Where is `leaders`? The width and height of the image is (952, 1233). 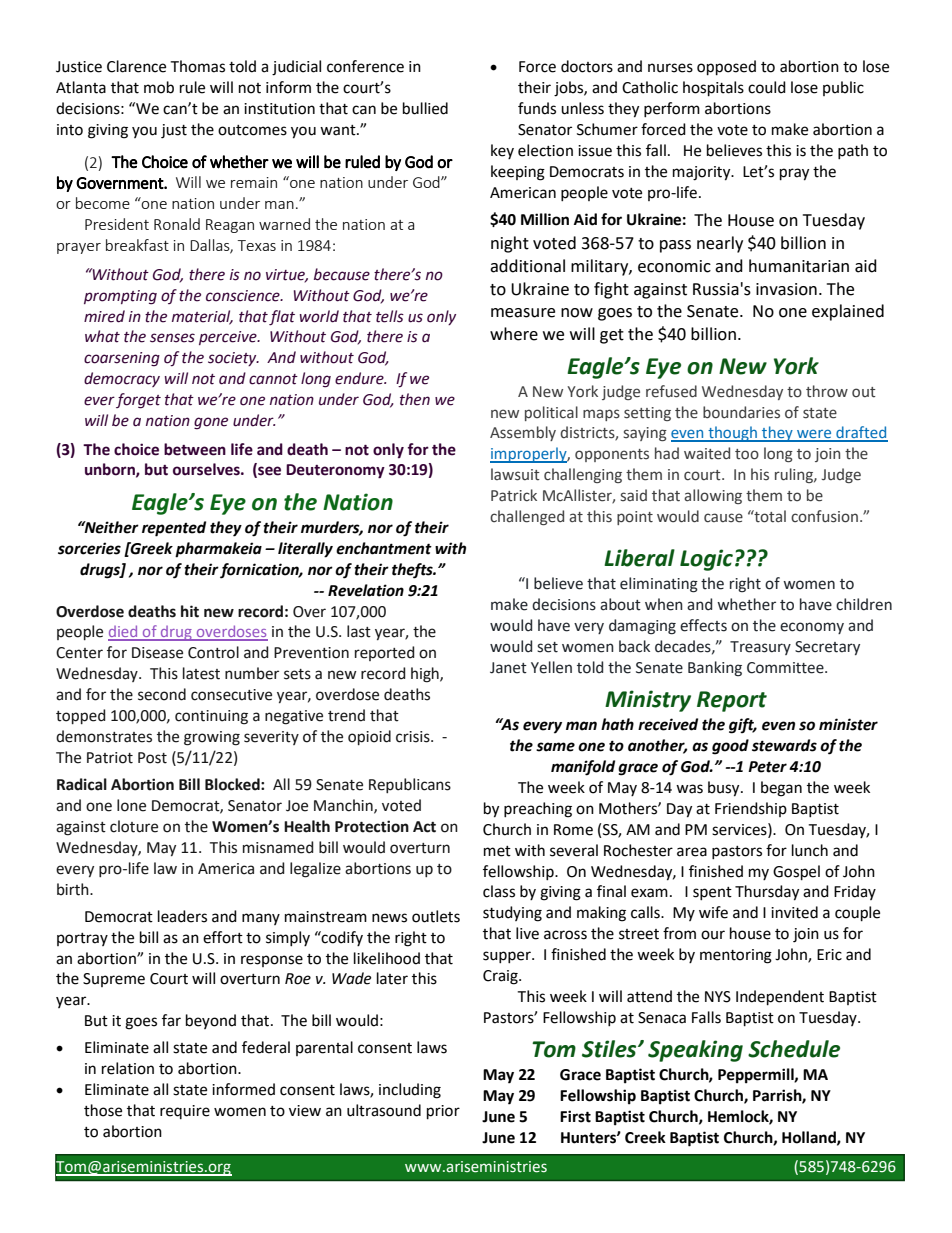
leaders is located at coordinates (182, 916).
